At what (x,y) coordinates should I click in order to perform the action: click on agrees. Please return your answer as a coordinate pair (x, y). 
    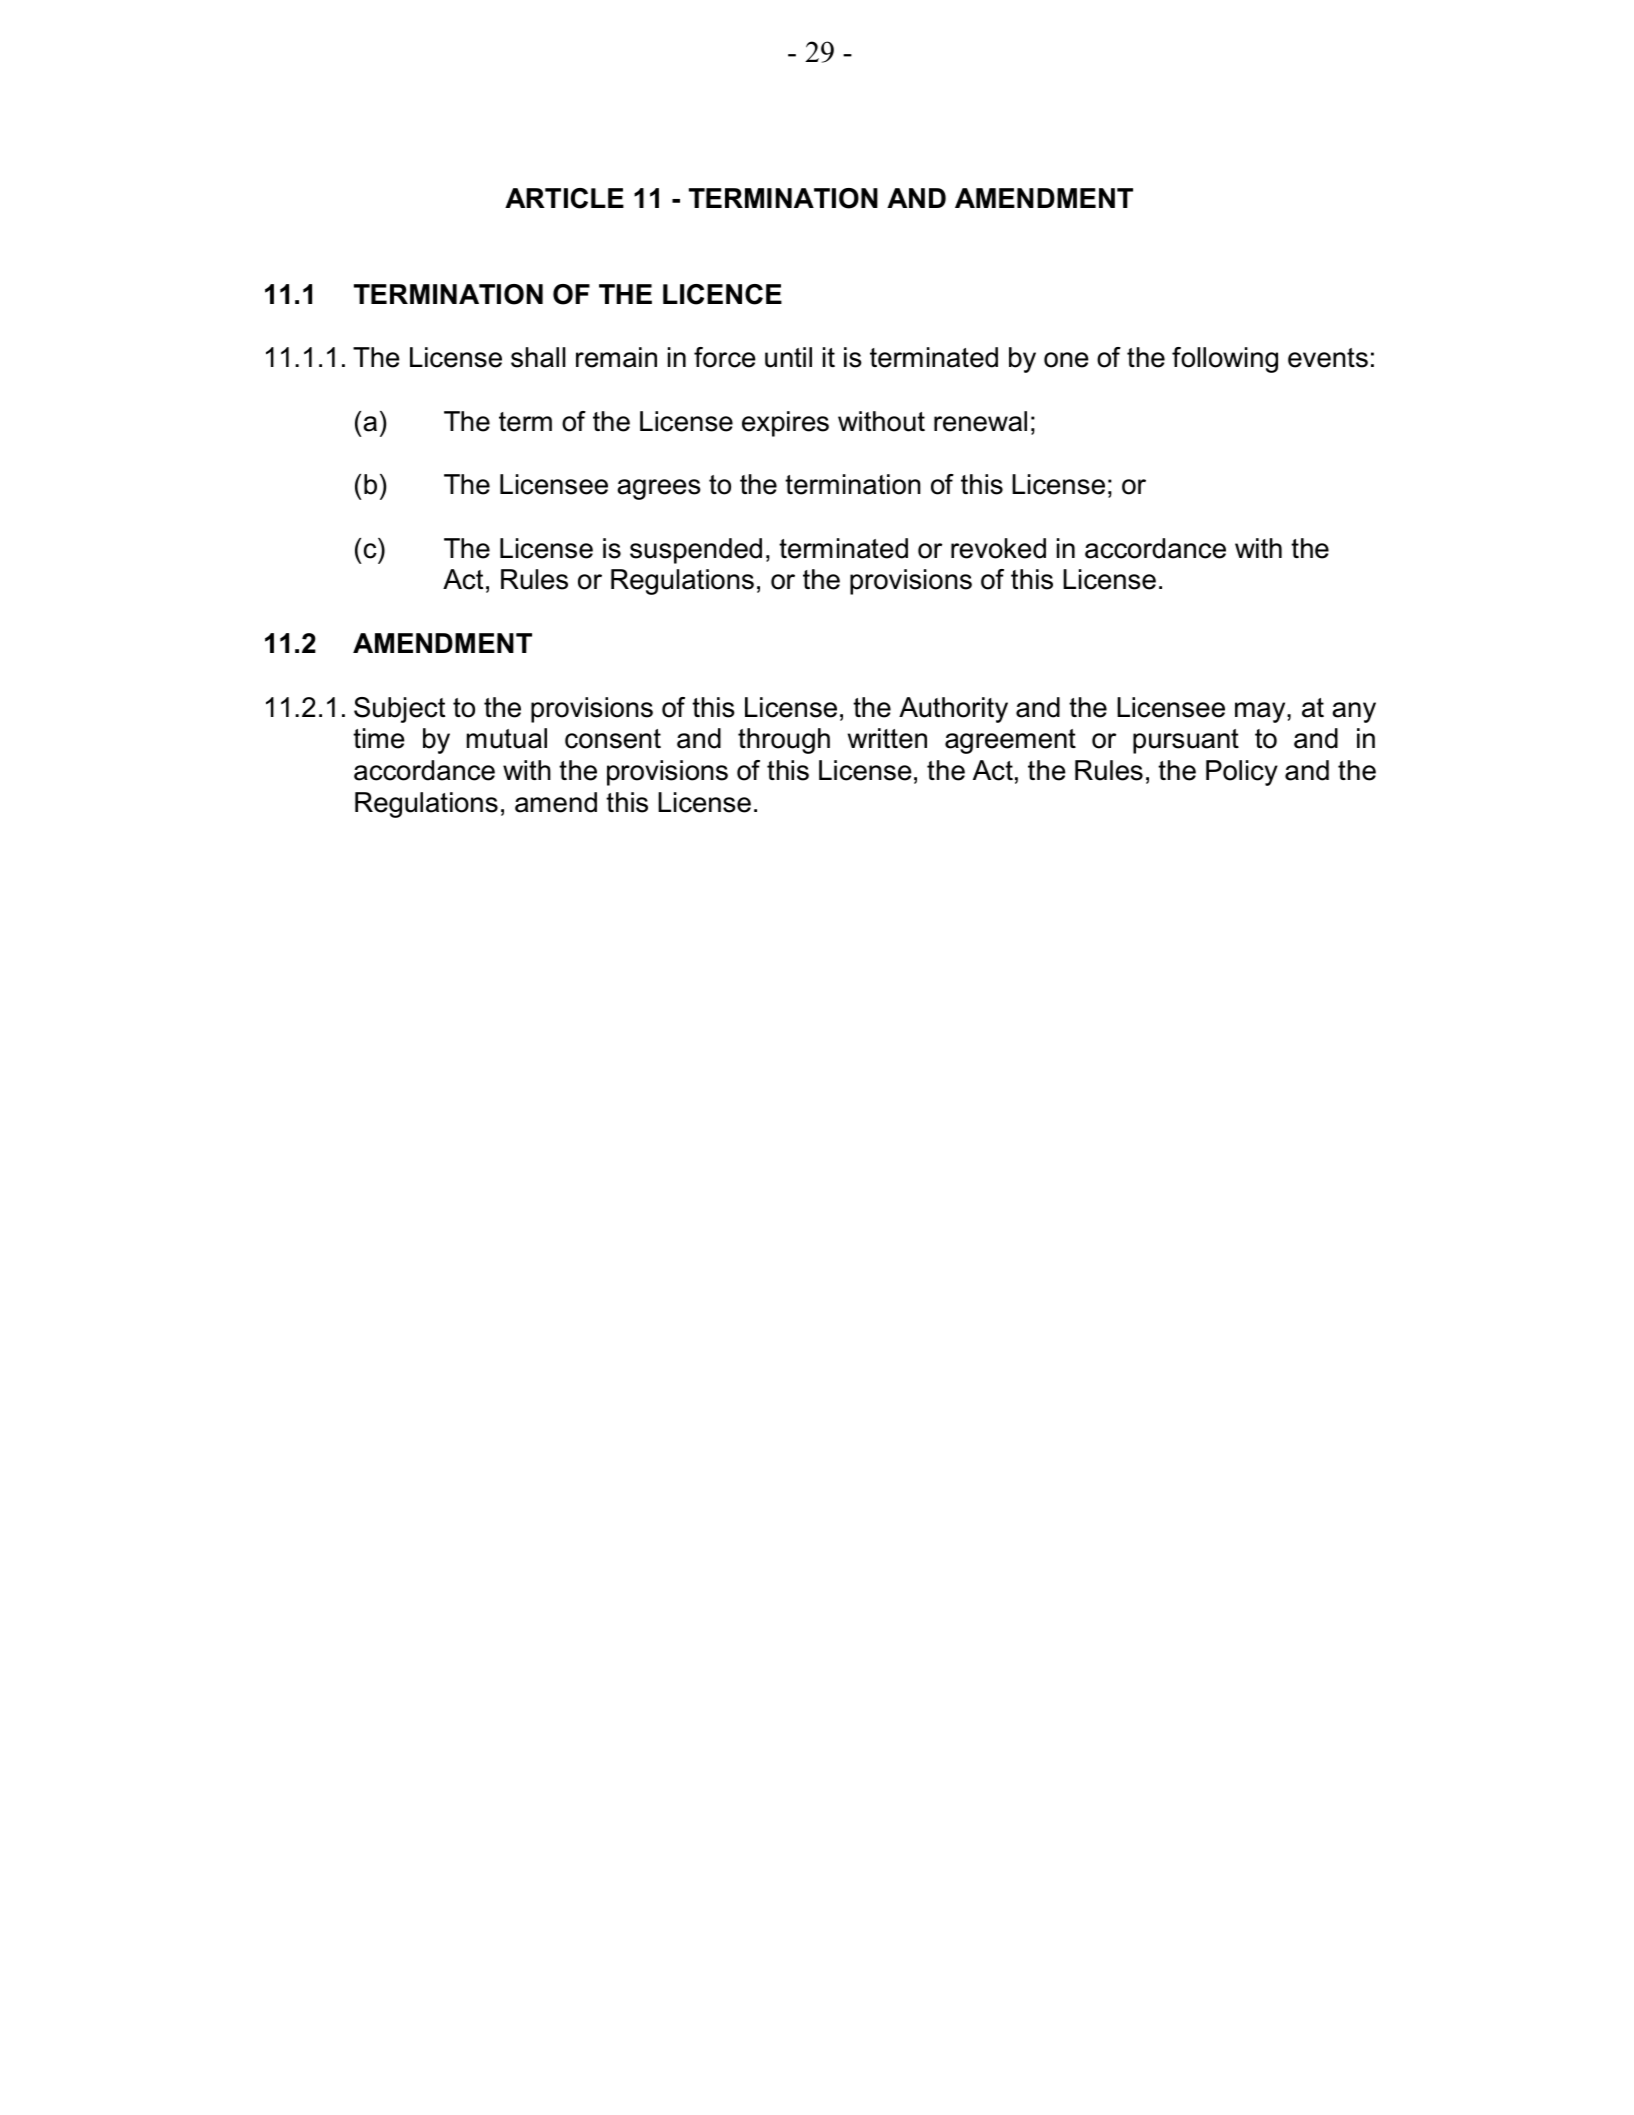
    Looking at the image, I should click on (659, 489).
